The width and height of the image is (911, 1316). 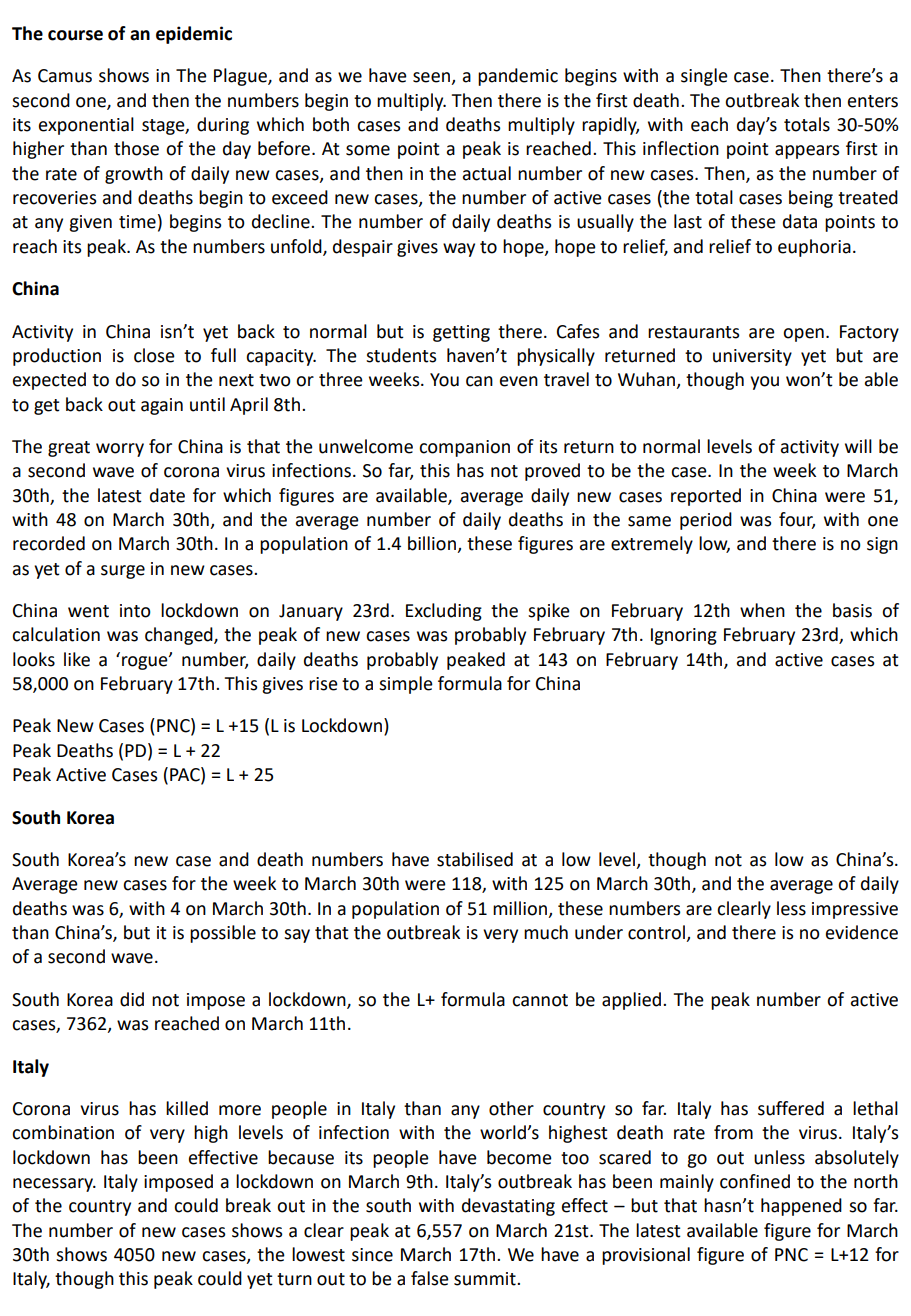 I want to click on necessary, so click(x=54, y=1185).
